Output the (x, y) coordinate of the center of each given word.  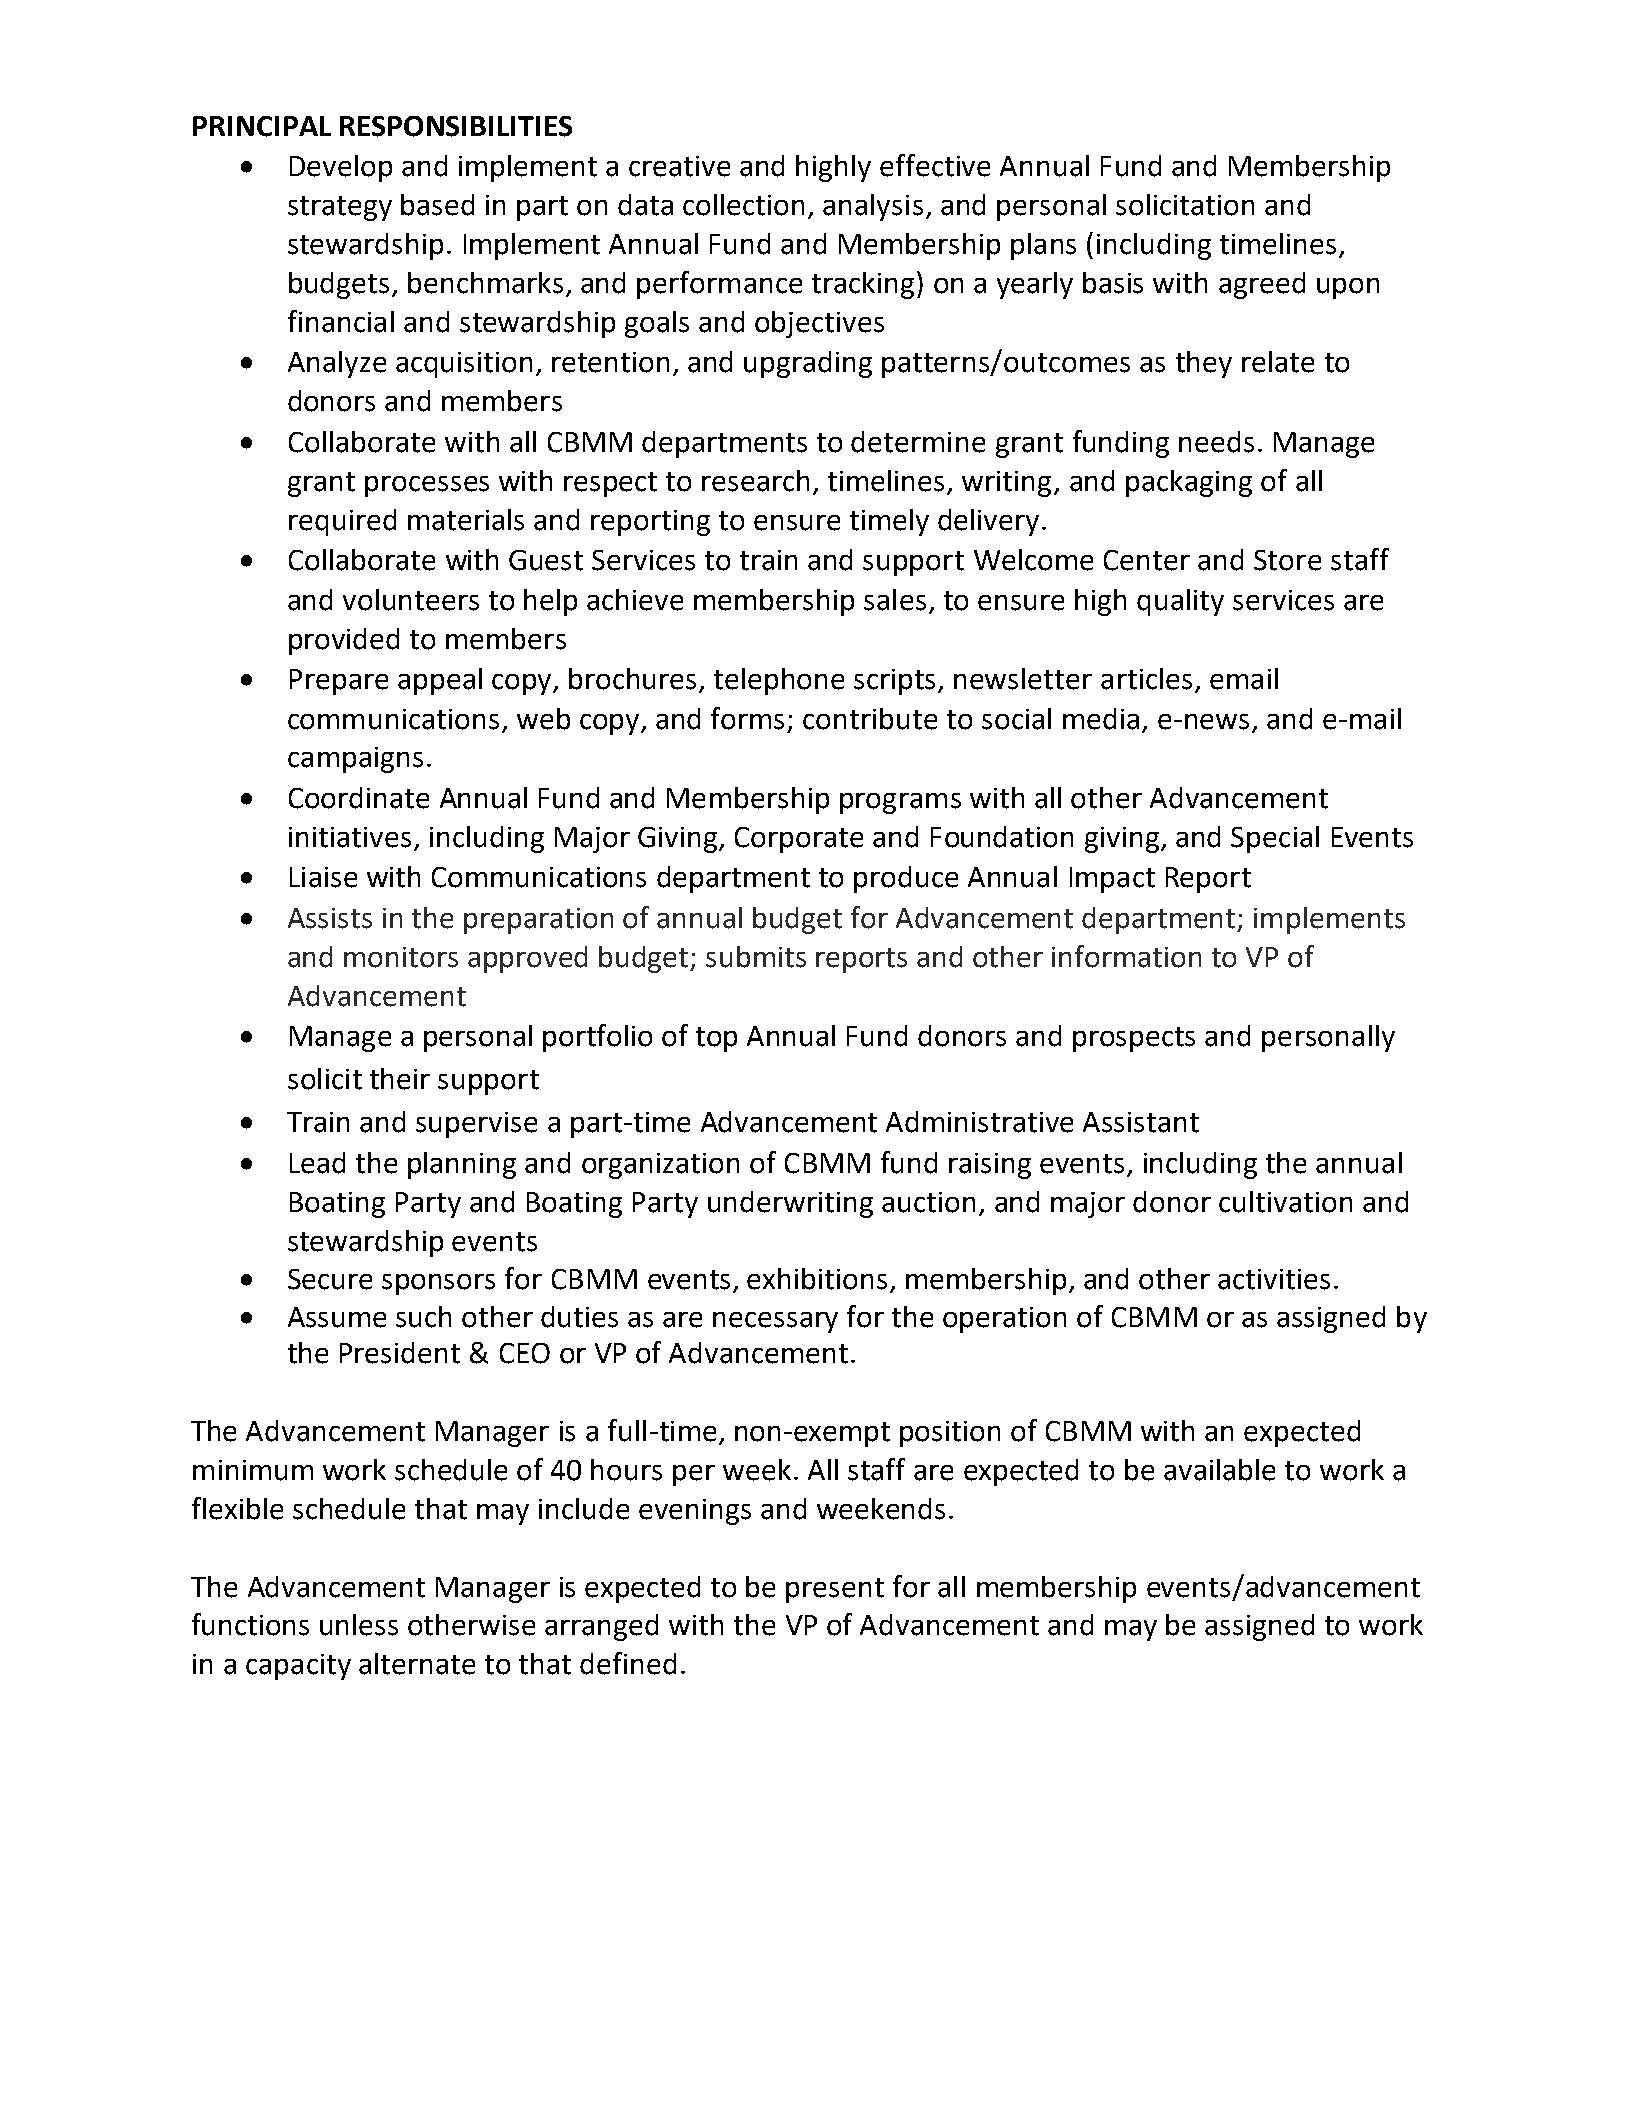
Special (1275, 839)
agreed (1262, 285)
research (755, 481)
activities (1274, 1279)
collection (743, 205)
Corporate (799, 840)
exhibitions (817, 1279)
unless (359, 1625)
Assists (330, 918)
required (342, 522)
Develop (341, 168)
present (835, 1590)
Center (1147, 560)
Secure (330, 1279)
